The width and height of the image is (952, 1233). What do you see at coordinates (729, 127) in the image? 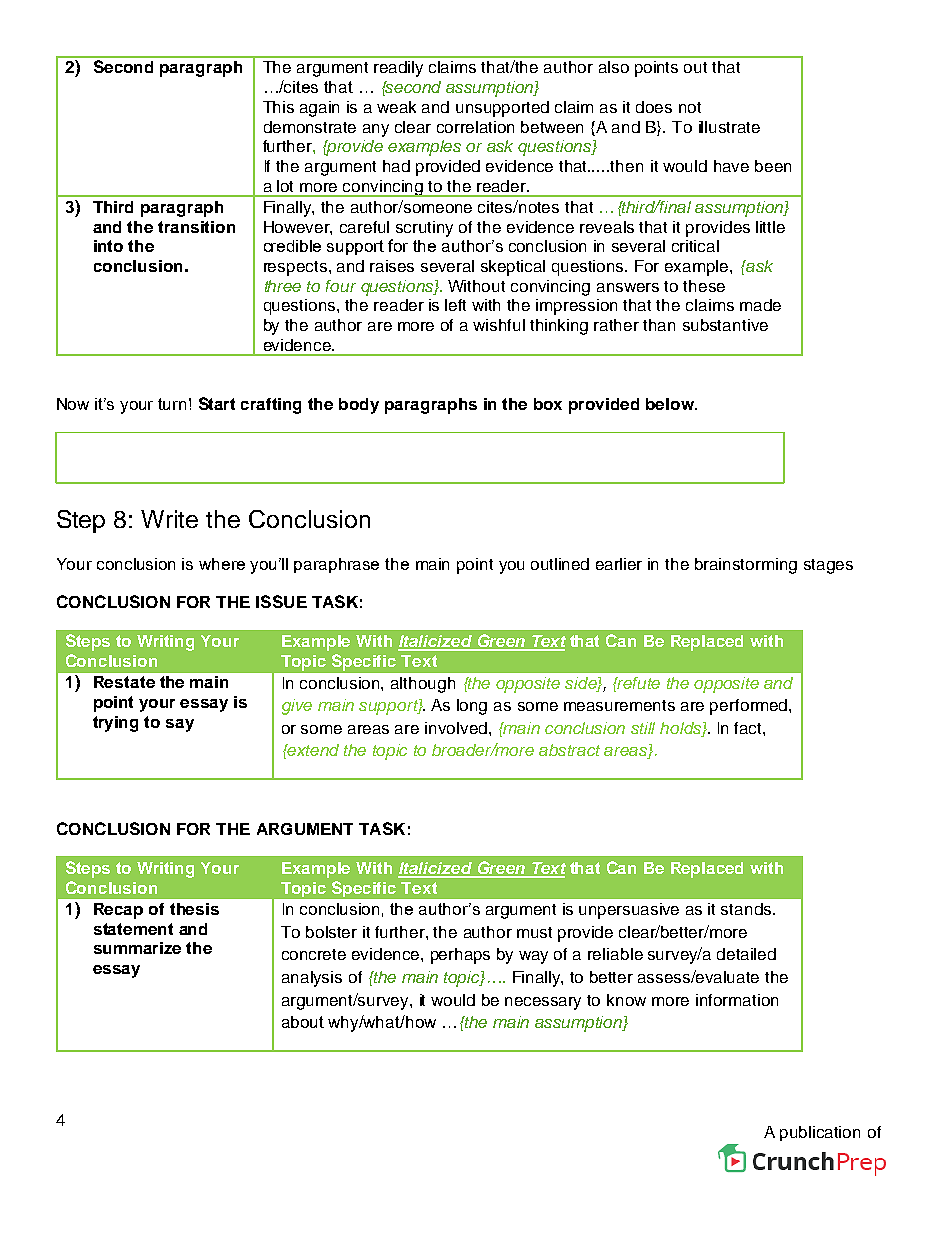
I see `illustrate` at bounding box center [729, 127].
